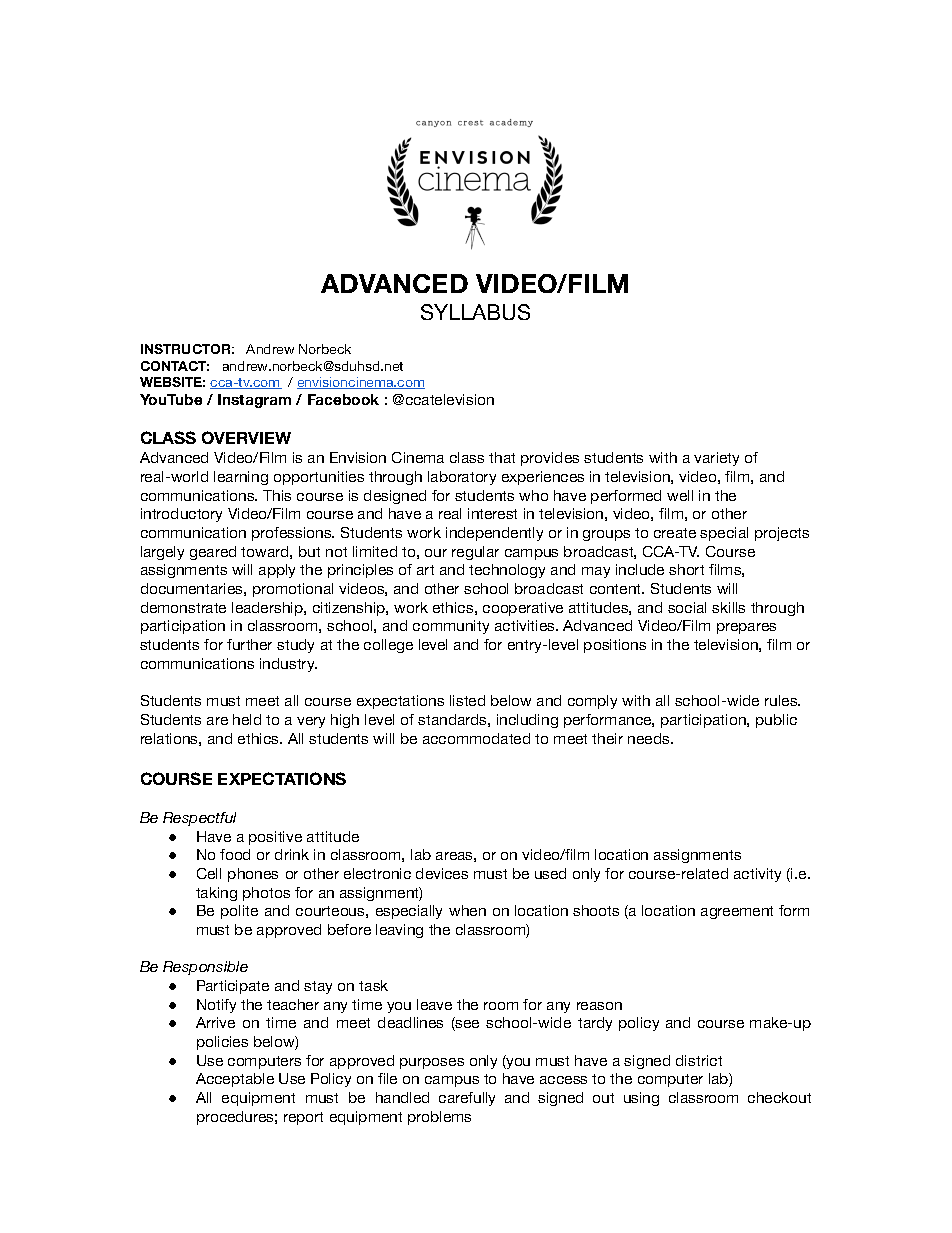 This image has height=1233, width=952. What do you see at coordinates (728, 607) in the image?
I see `skills` at bounding box center [728, 607].
